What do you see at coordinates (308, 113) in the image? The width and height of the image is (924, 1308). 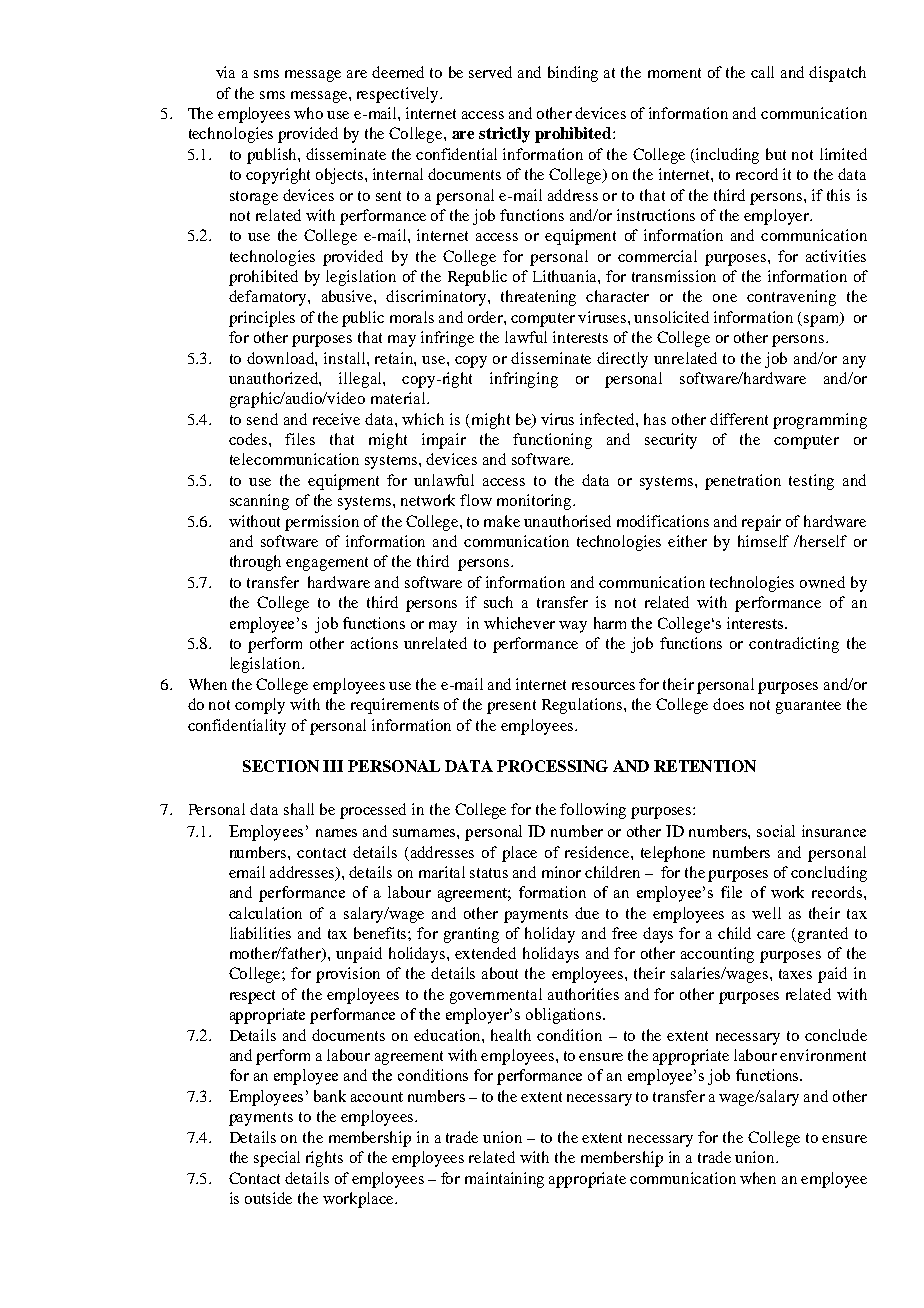 I see `who` at bounding box center [308, 113].
